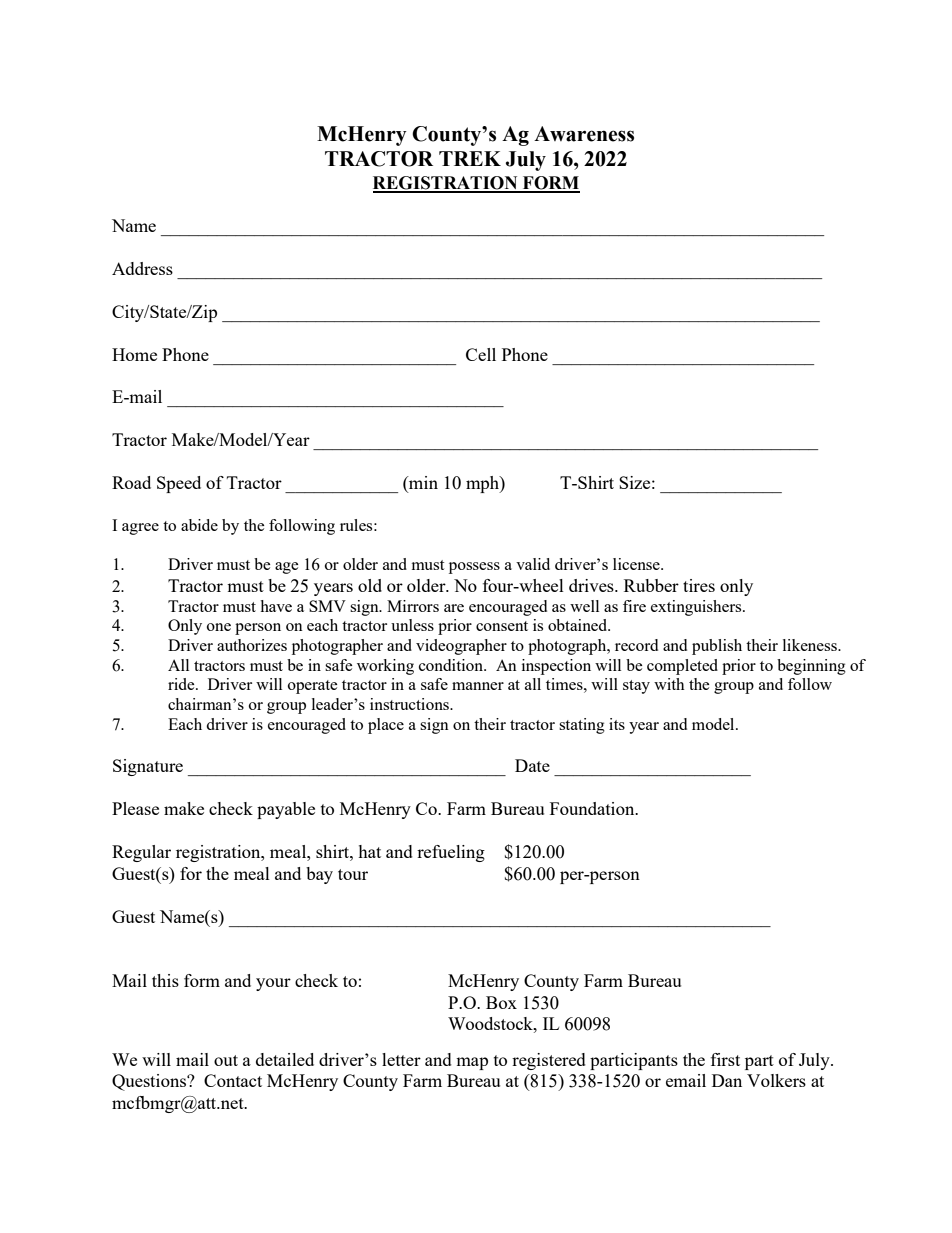  I want to click on Speed, so click(179, 484).
